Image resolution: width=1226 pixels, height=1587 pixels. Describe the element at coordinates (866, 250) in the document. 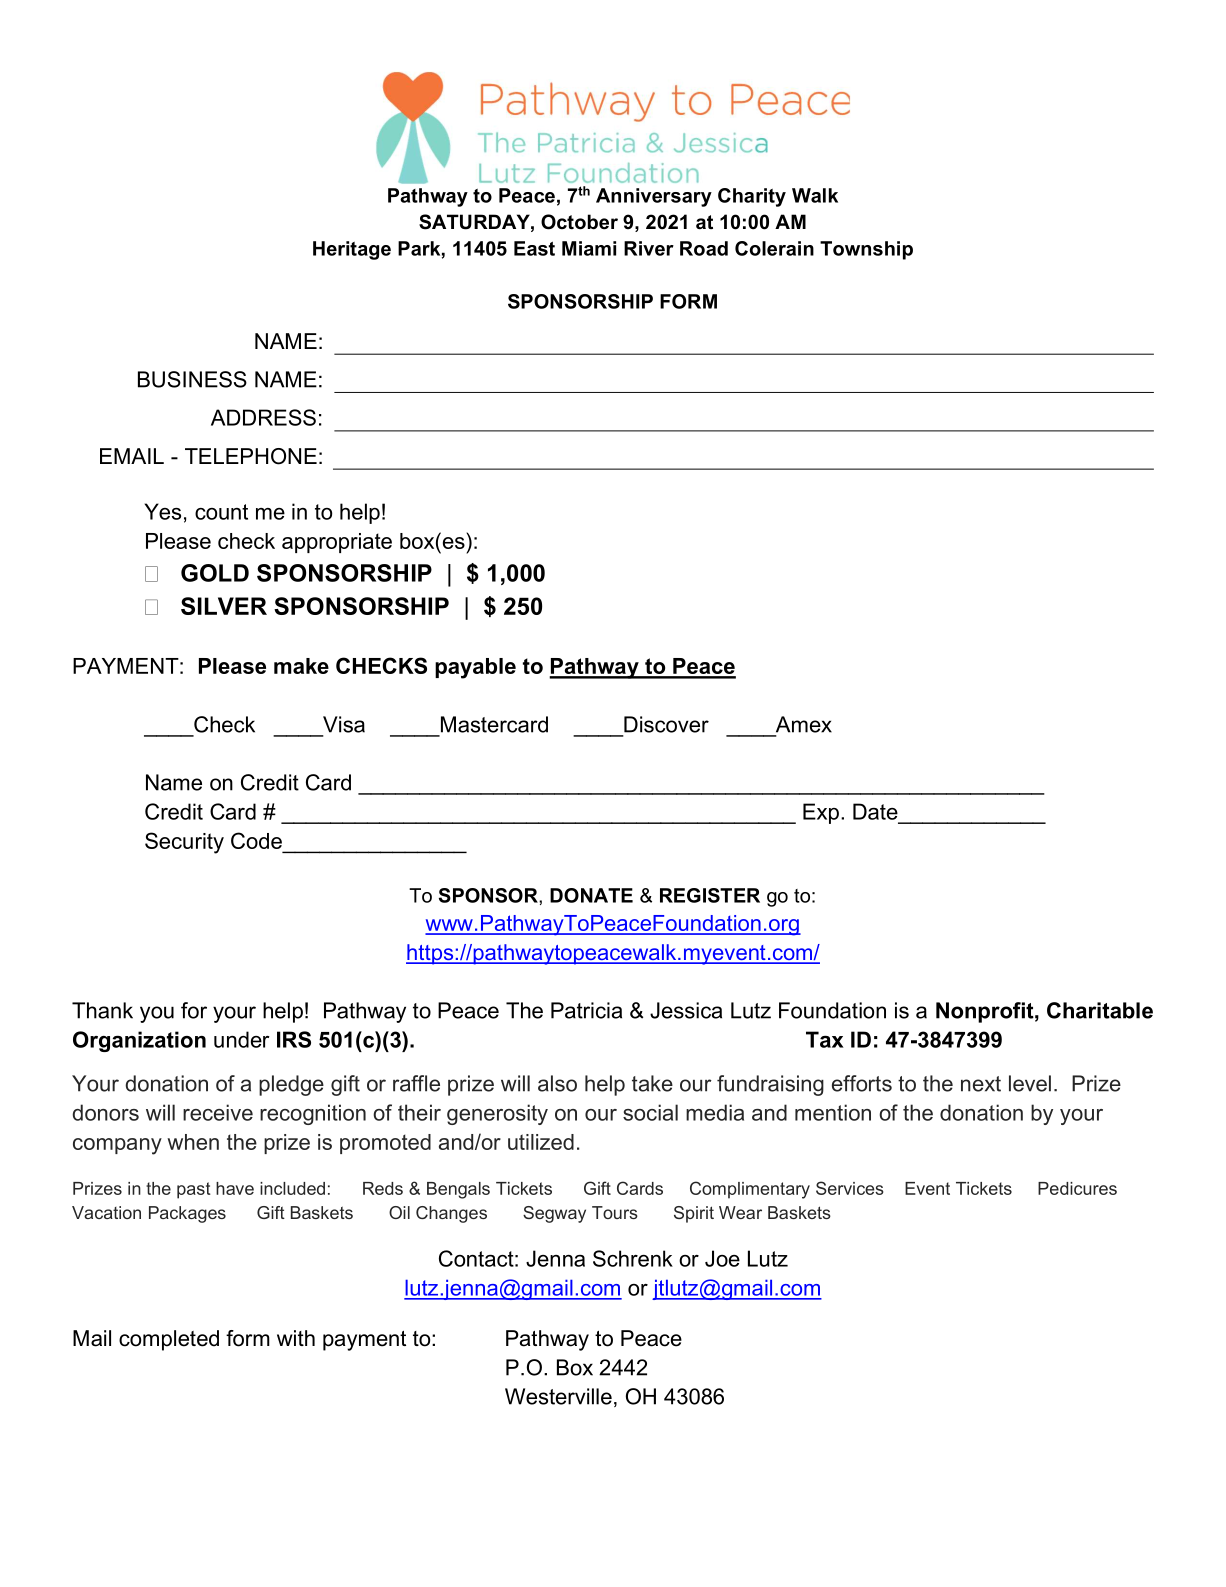

I see `Township` at that location.
